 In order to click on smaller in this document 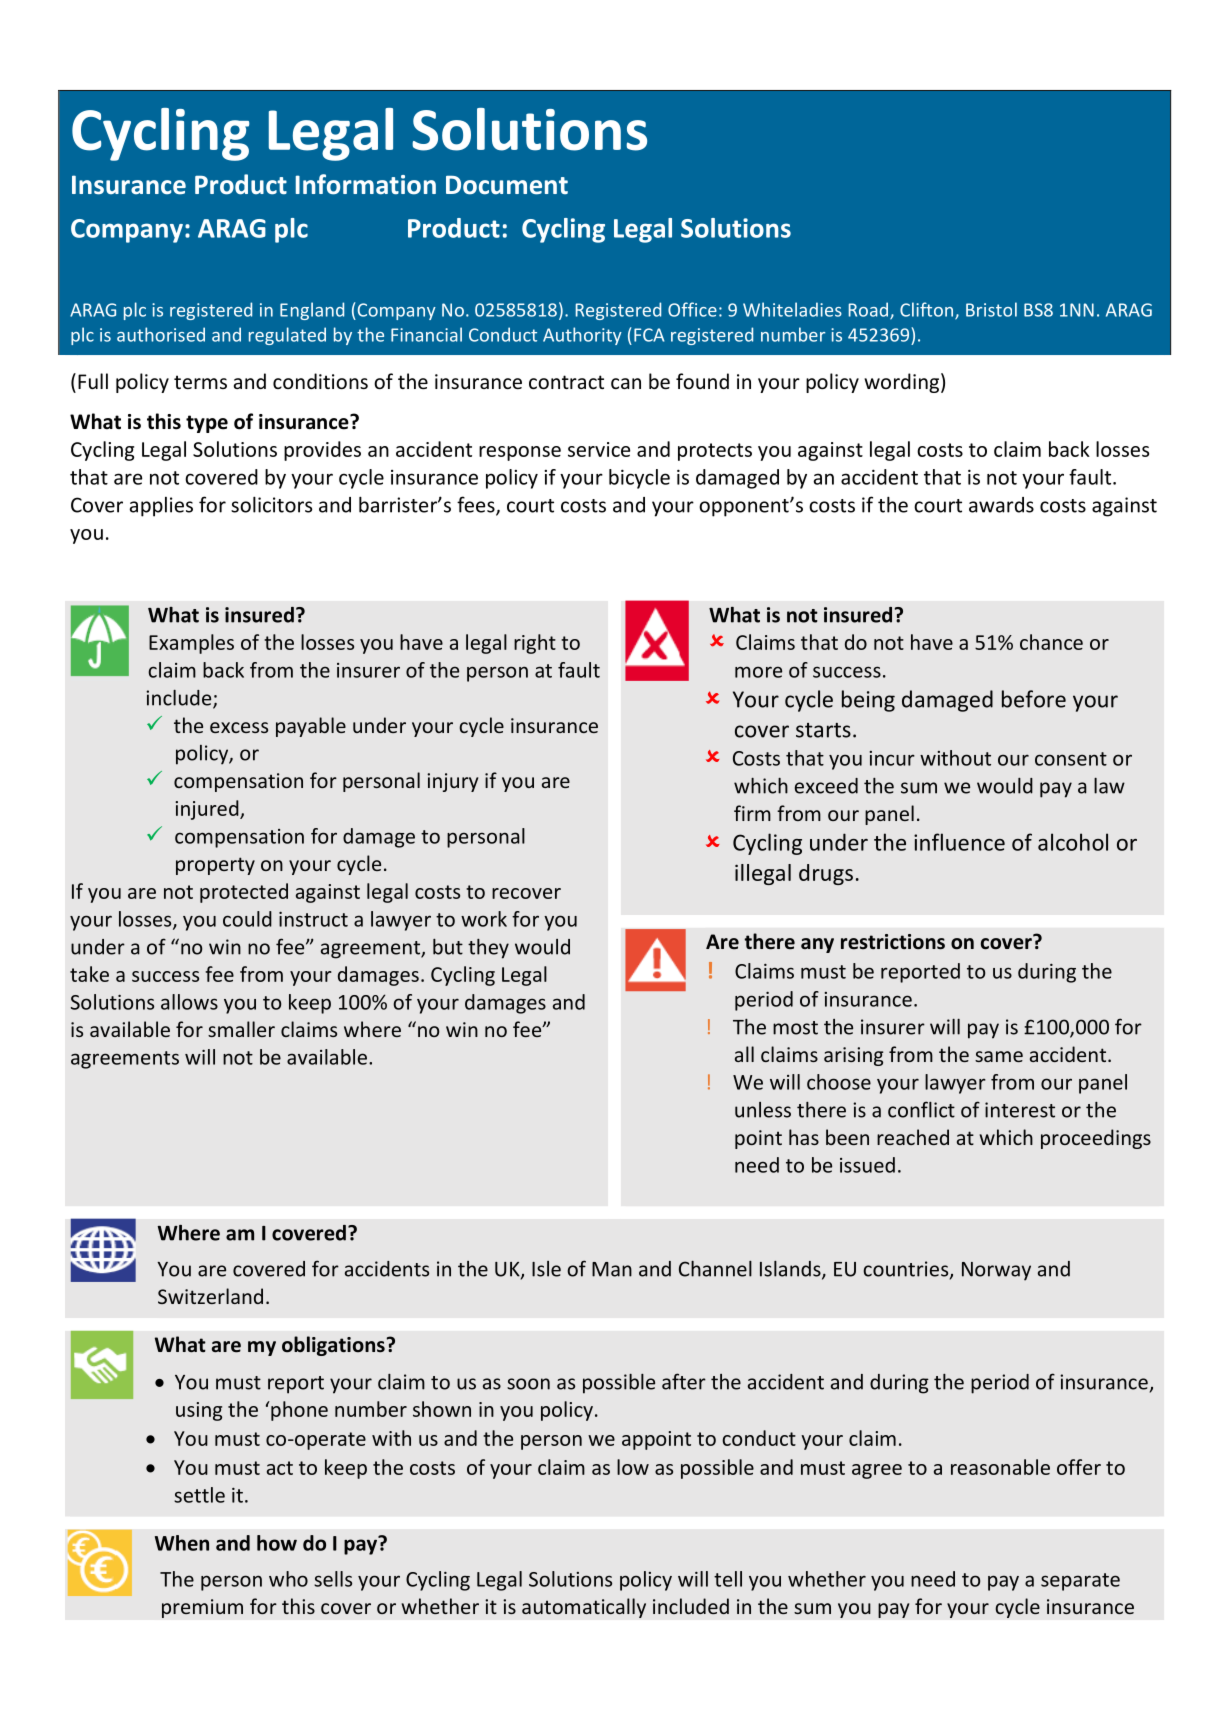, I will do `click(241, 1029)`.
